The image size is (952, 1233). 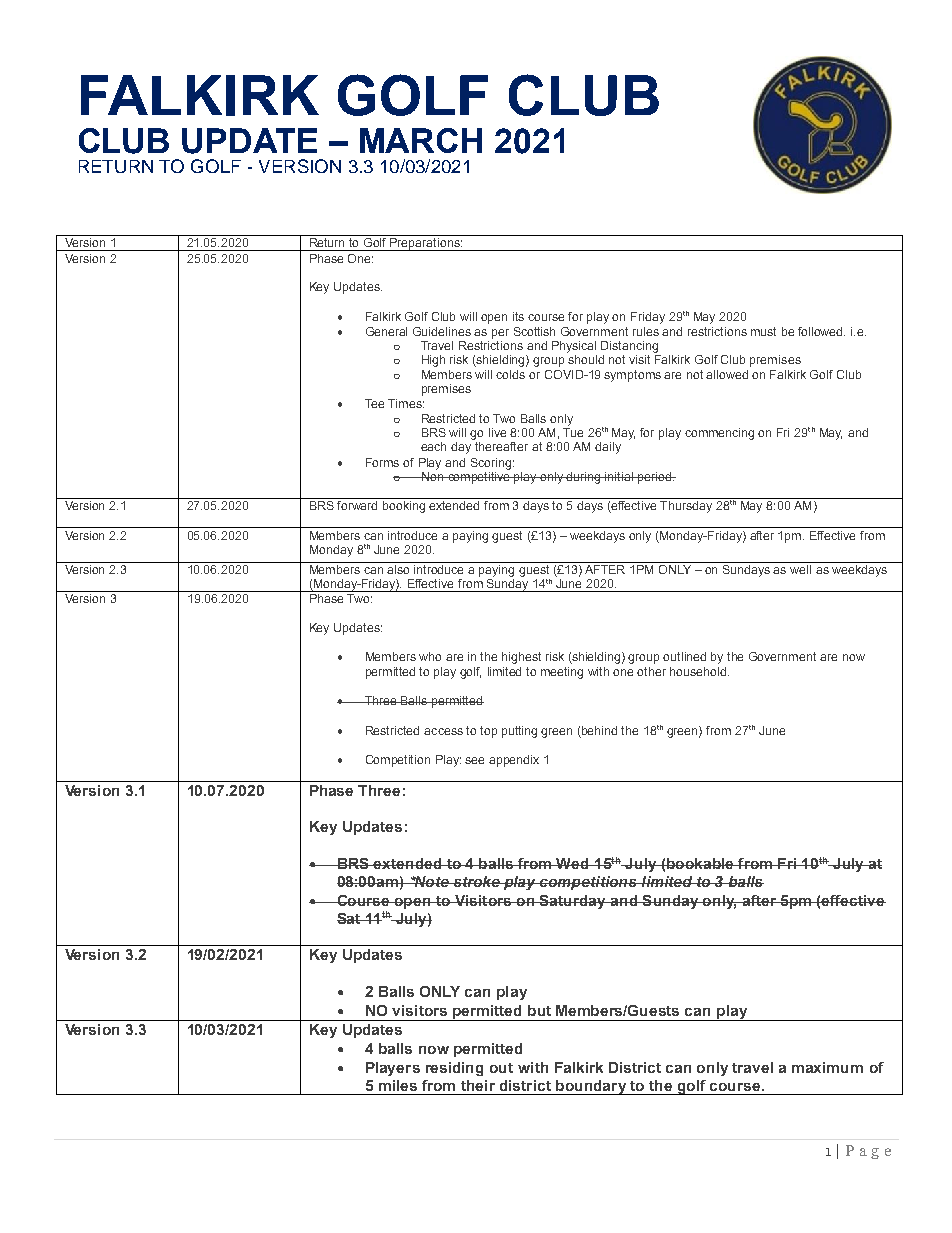 I want to click on residing, so click(x=454, y=1069).
